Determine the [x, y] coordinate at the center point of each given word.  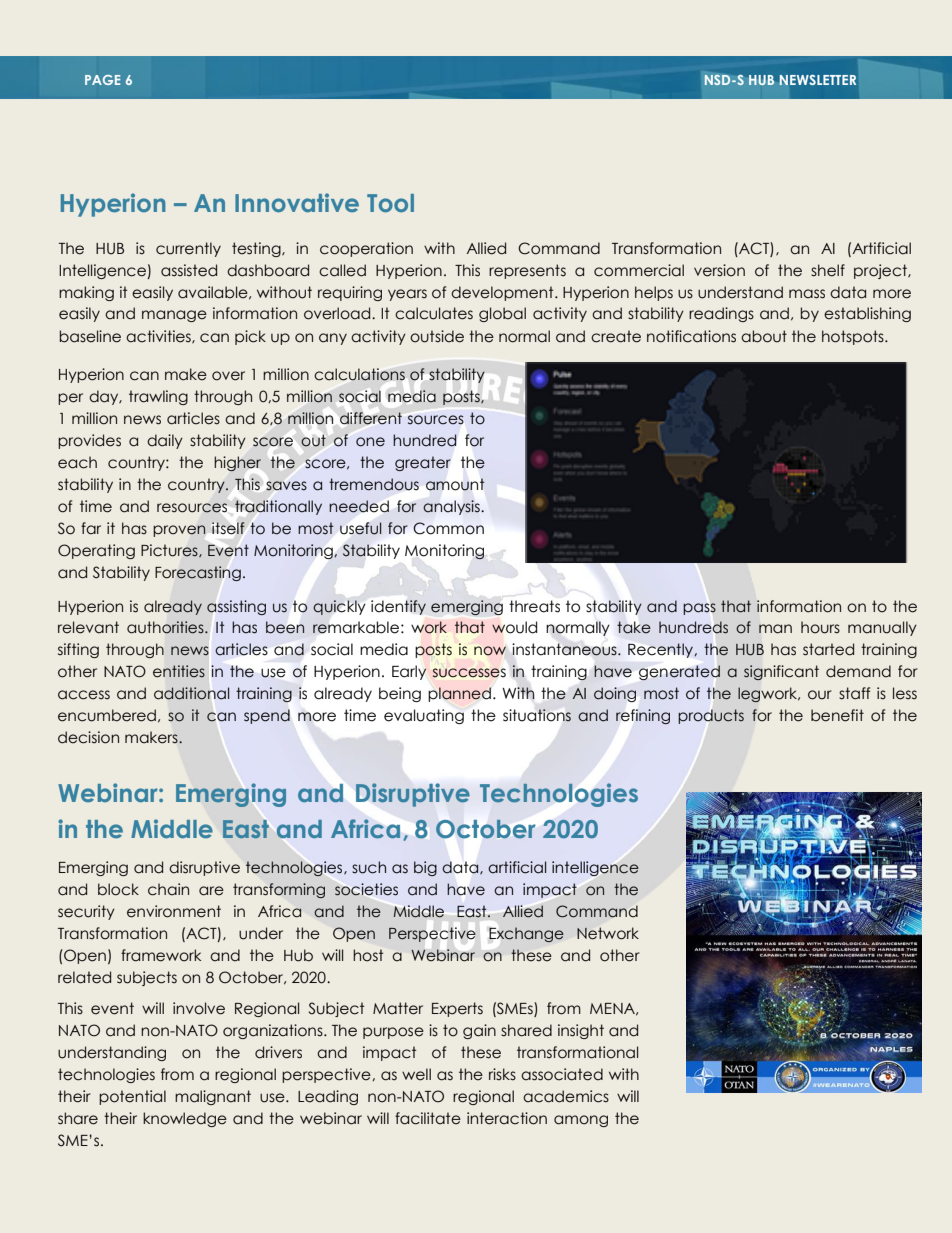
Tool [390, 203]
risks [502, 1074]
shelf [828, 270]
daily [165, 441]
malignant [213, 1097]
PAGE [102, 80]
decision [88, 737]
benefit [837, 715]
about [764, 336]
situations [537, 715]
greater [423, 463]
